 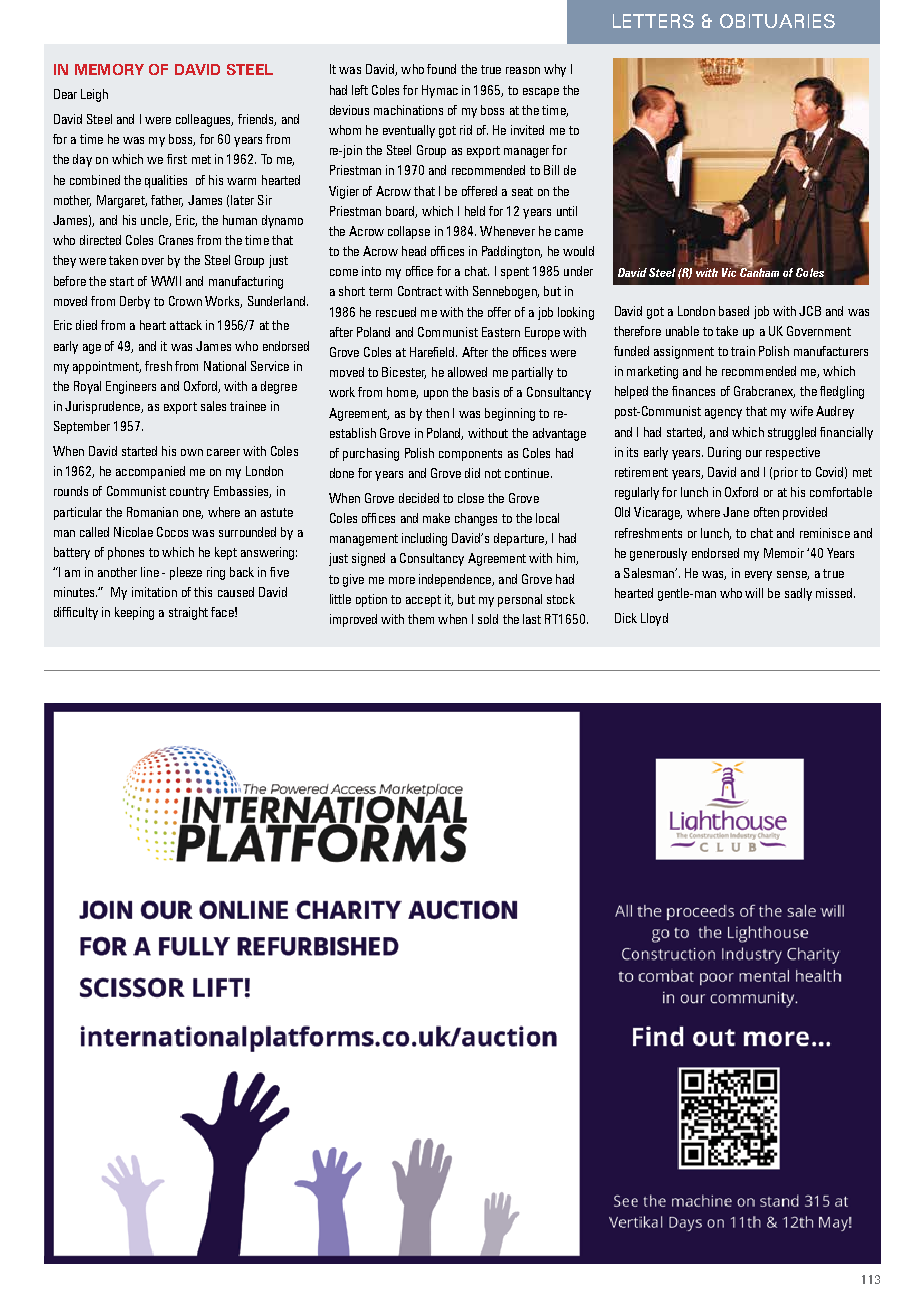 I want to click on Eastern, so click(x=501, y=332).
